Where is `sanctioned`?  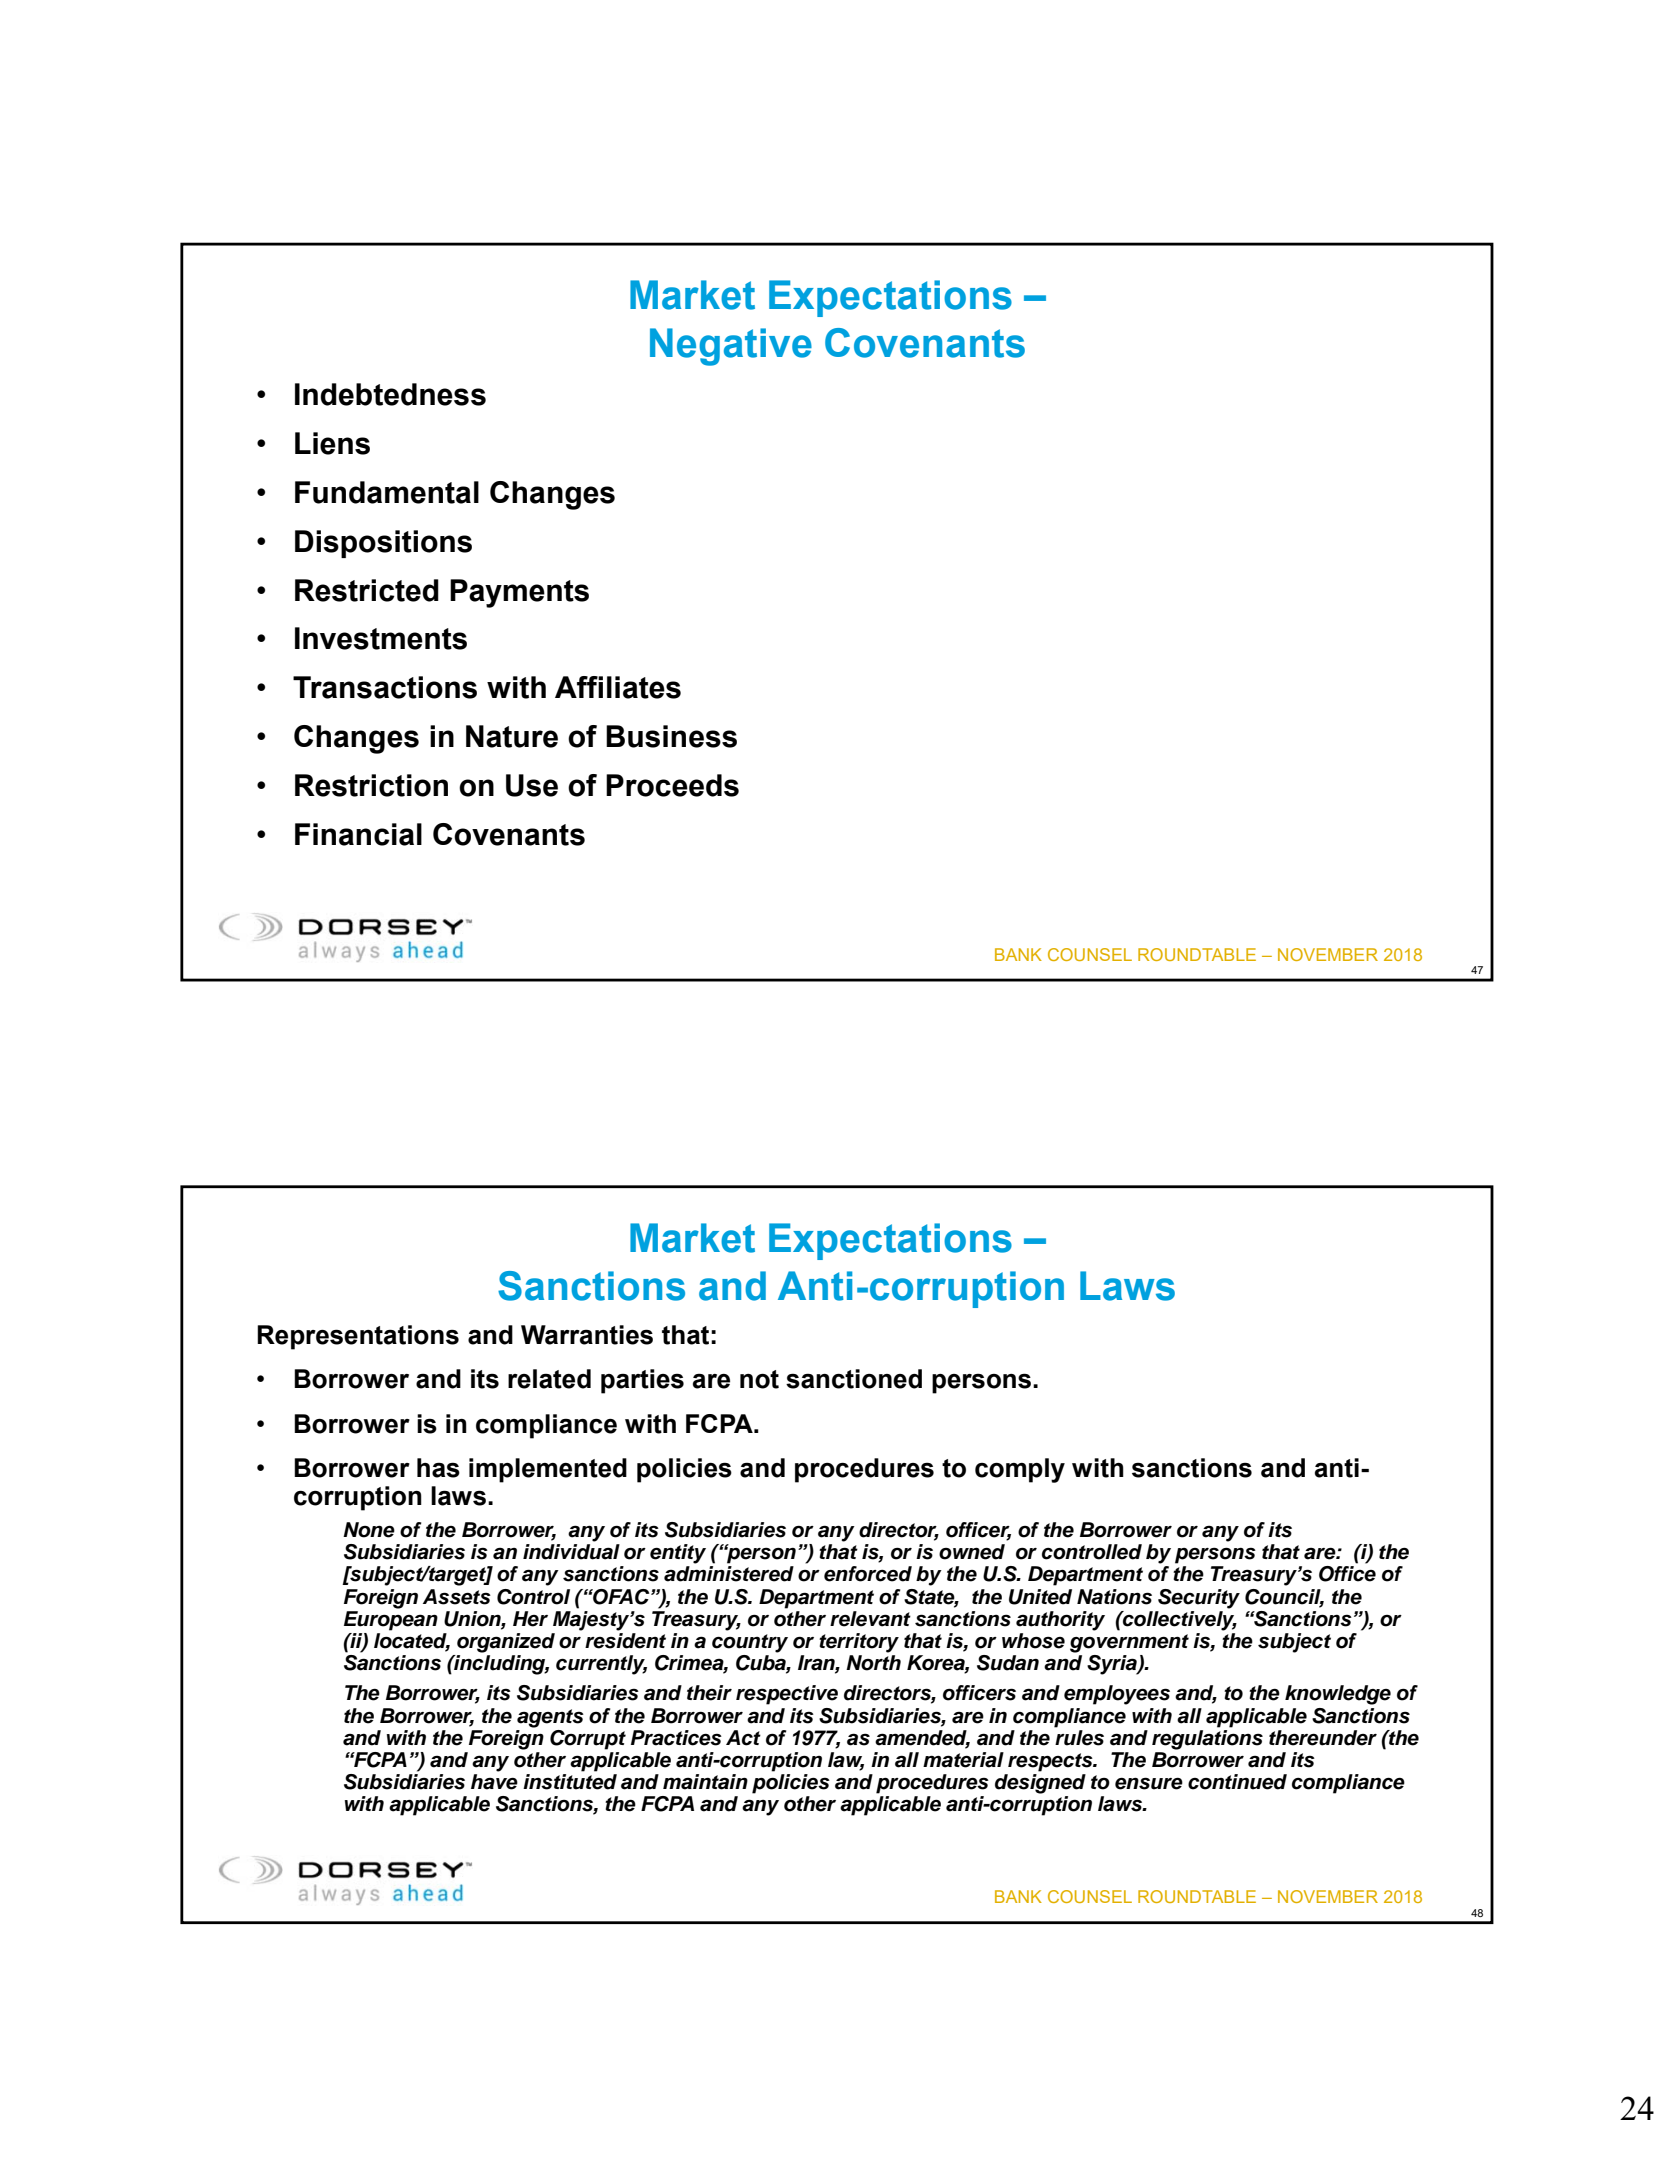 sanctioned is located at coordinates (854, 1379).
